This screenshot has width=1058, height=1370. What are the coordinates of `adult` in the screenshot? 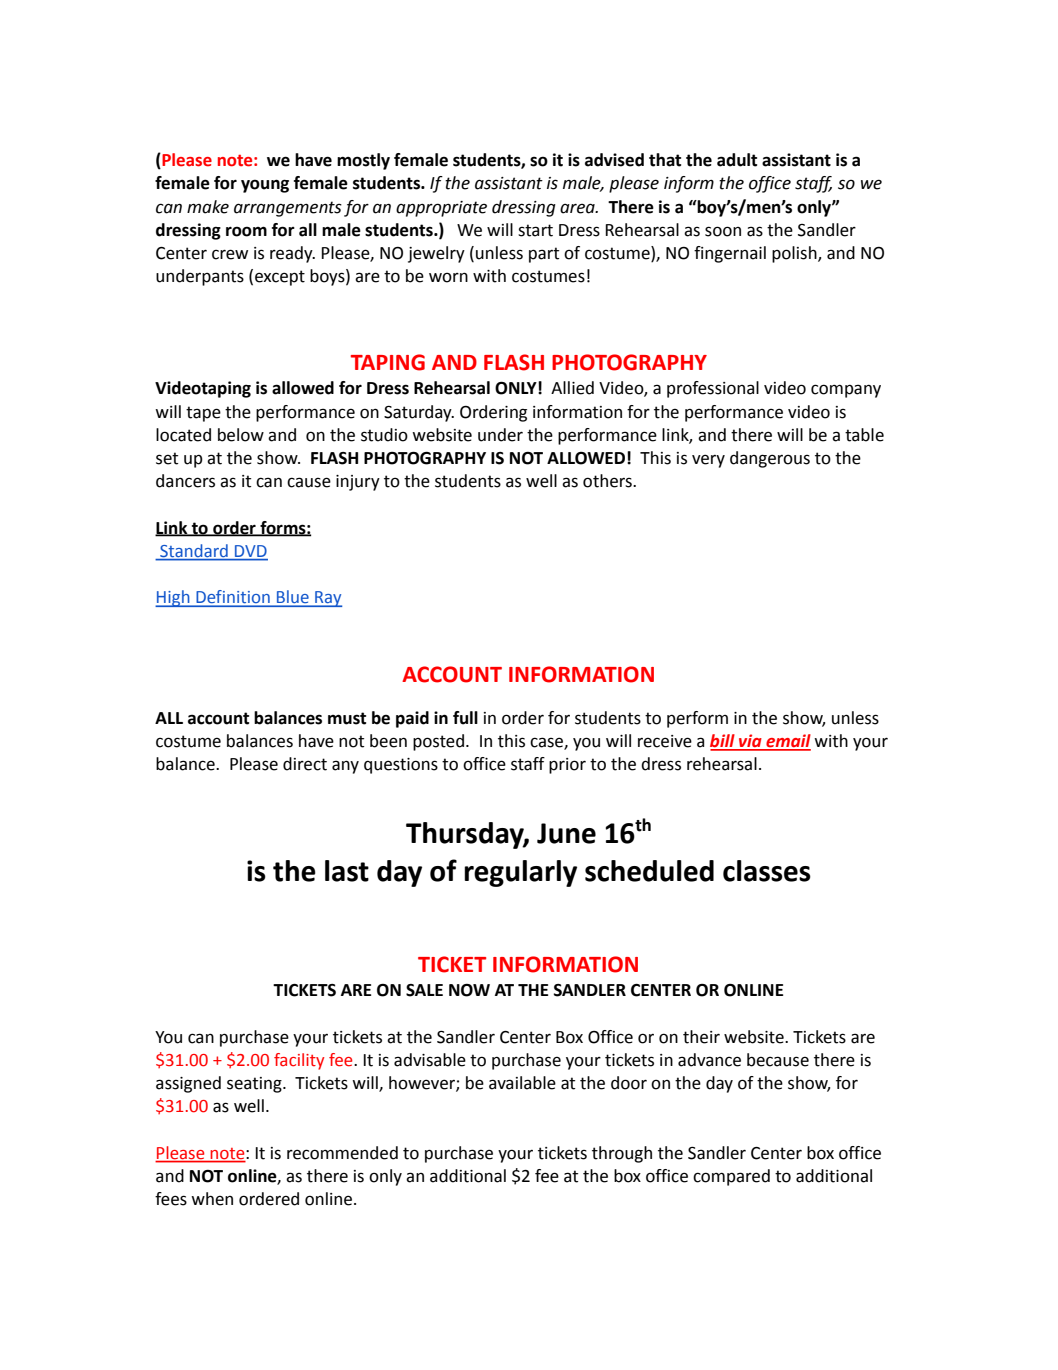 It's located at (737, 160).
